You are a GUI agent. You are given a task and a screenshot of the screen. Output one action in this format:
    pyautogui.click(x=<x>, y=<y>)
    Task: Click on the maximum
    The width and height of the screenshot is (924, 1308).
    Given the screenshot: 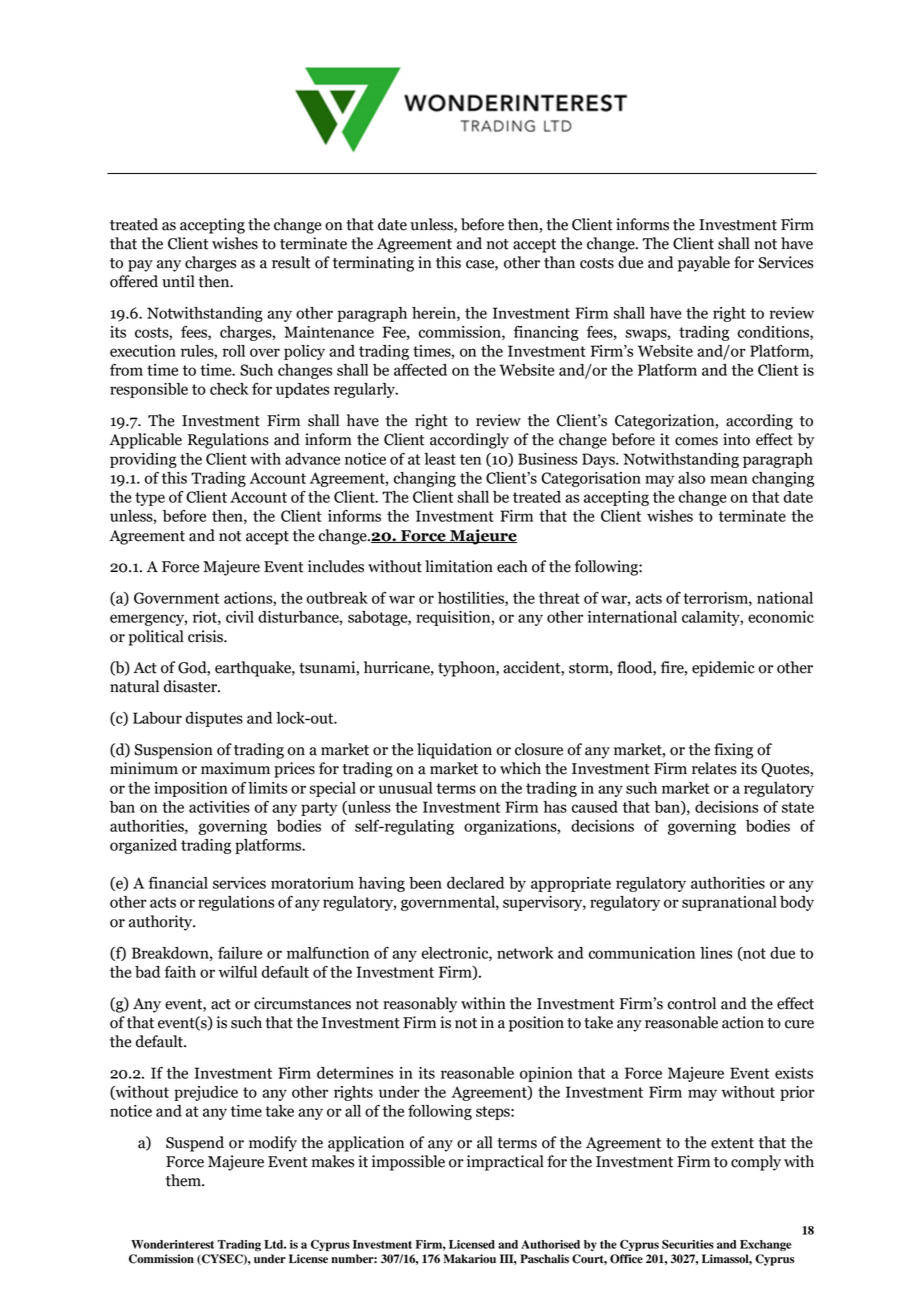 What is the action you would take?
    pyautogui.click(x=235, y=768)
